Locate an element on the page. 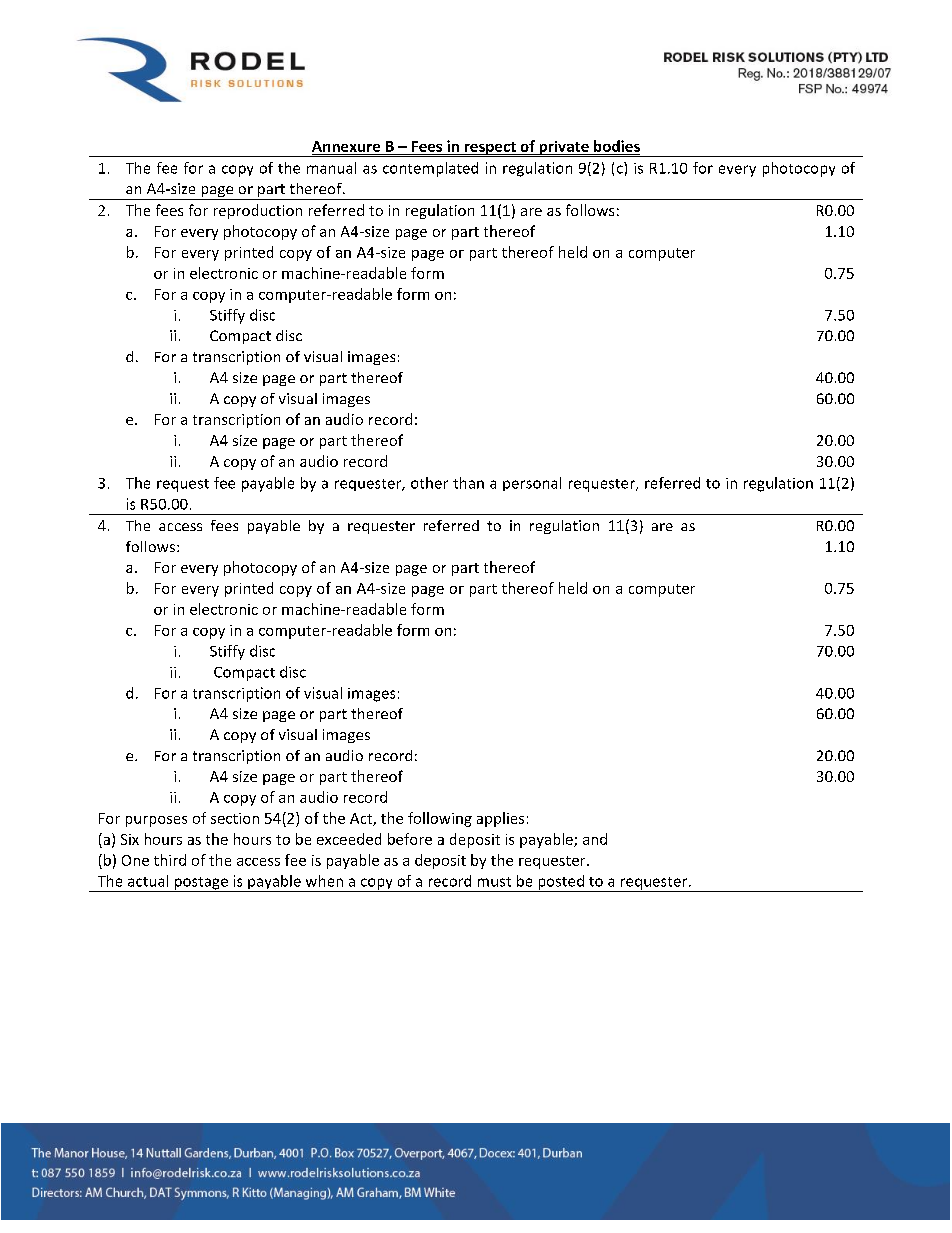 The height and width of the document is (1233, 952). following is located at coordinates (440, 819).
